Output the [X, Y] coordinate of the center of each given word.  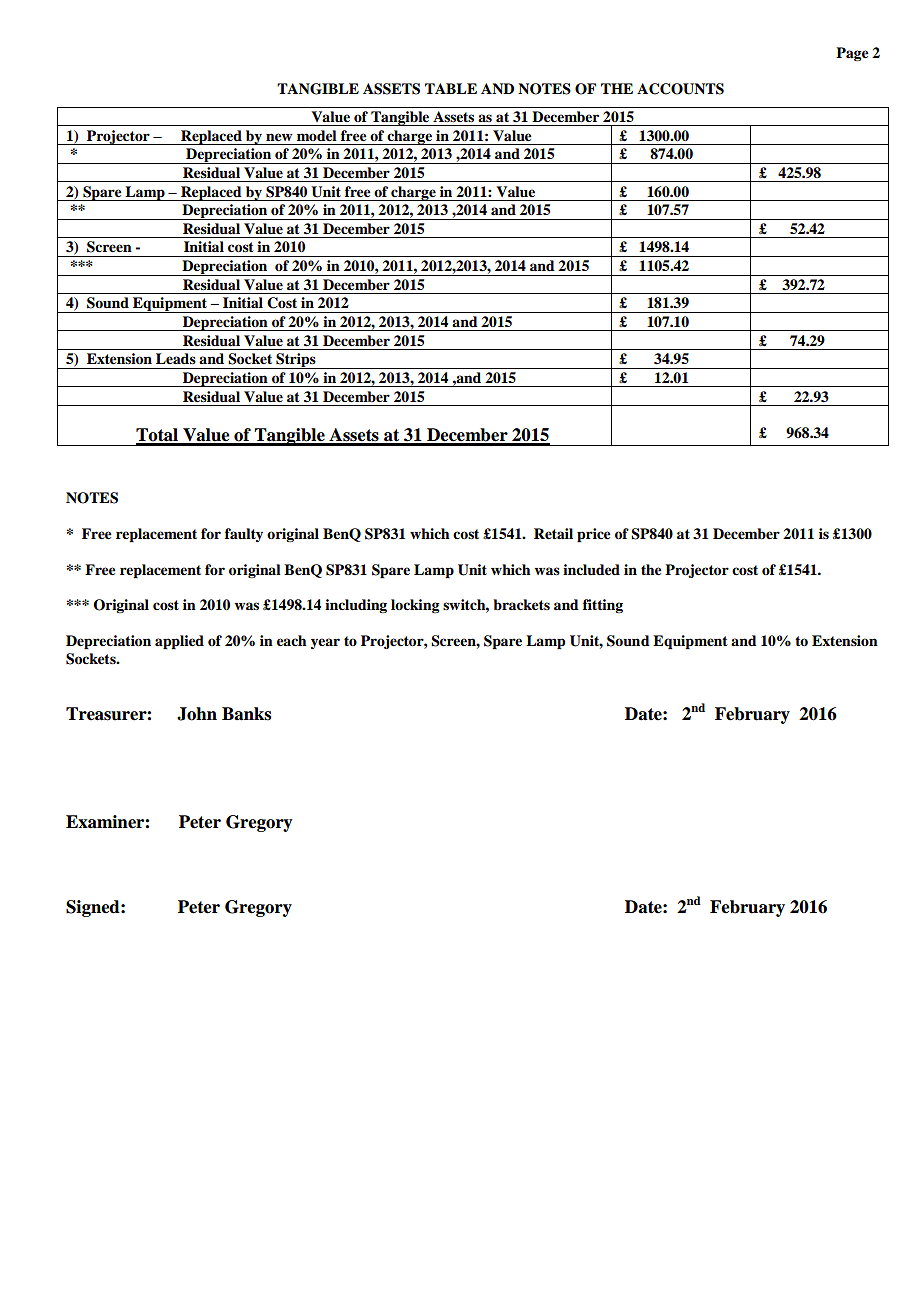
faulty [244, 535]
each [292, 640]
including [356, 606]
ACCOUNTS [680, 89]
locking [415, 606]
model [317, 135]
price [594, 535]
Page [852, 54]
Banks [246, 714]
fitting [603, 606]
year [325, 643]
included [591, 570]
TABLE [451, 88]
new [279, 137]
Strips [296, 361]
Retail [553, 534]
